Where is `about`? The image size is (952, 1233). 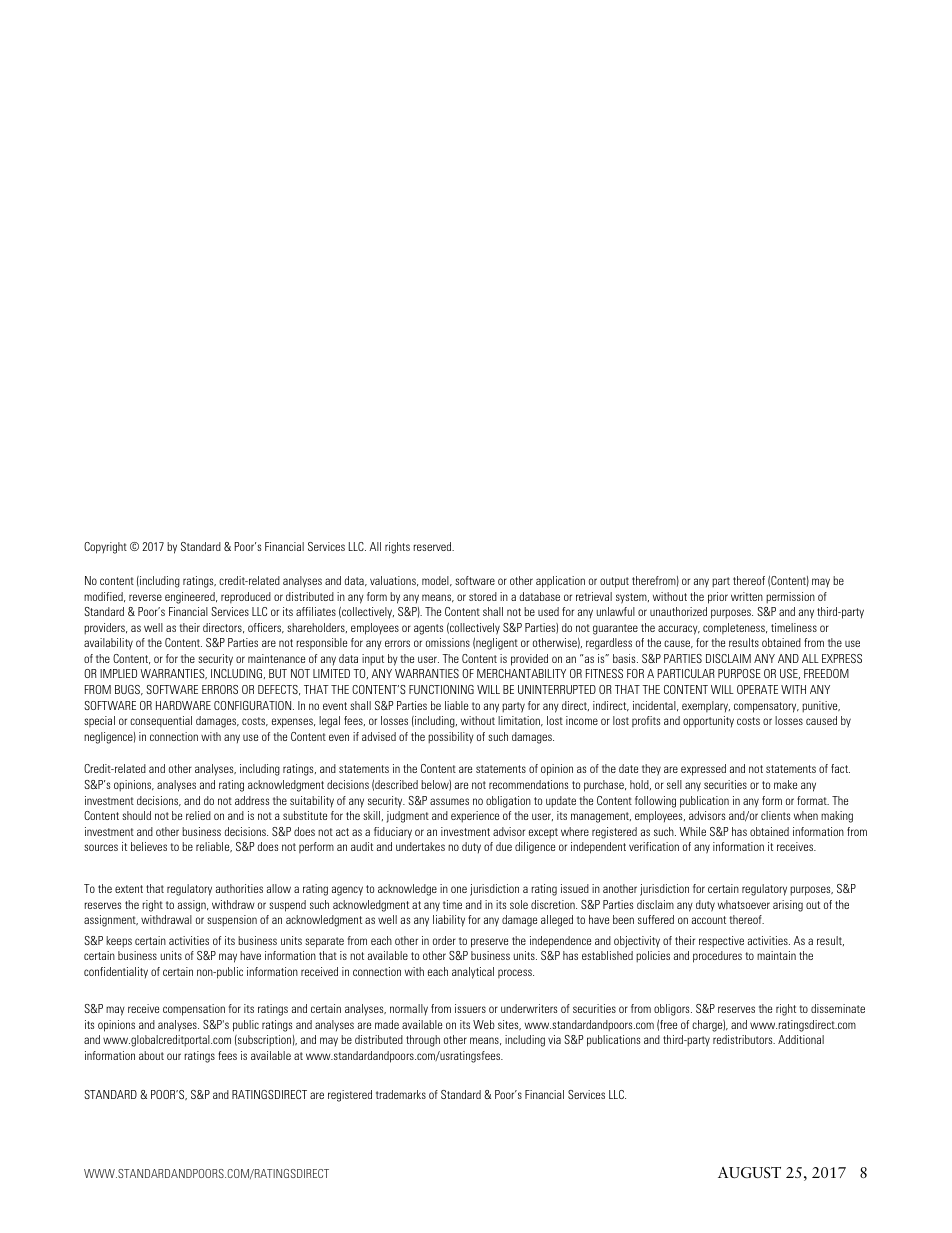 about is located at coordinates (151, 1055).
